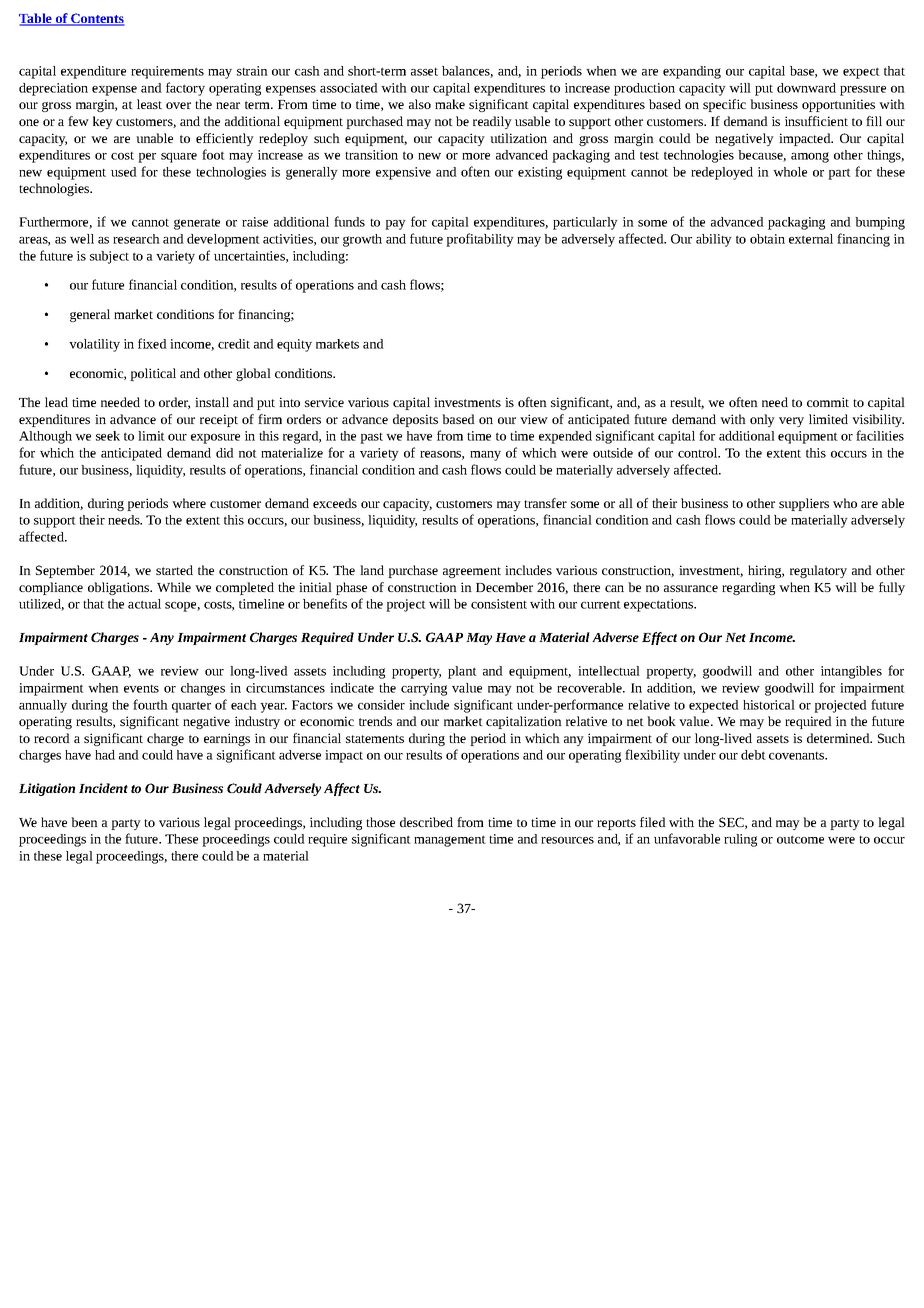 The width and height of the screenshot is (924, 1308). What do you see at coordinates (806, 88) in the screenshot?
I see `downward` at bounding box center [806, 88].
